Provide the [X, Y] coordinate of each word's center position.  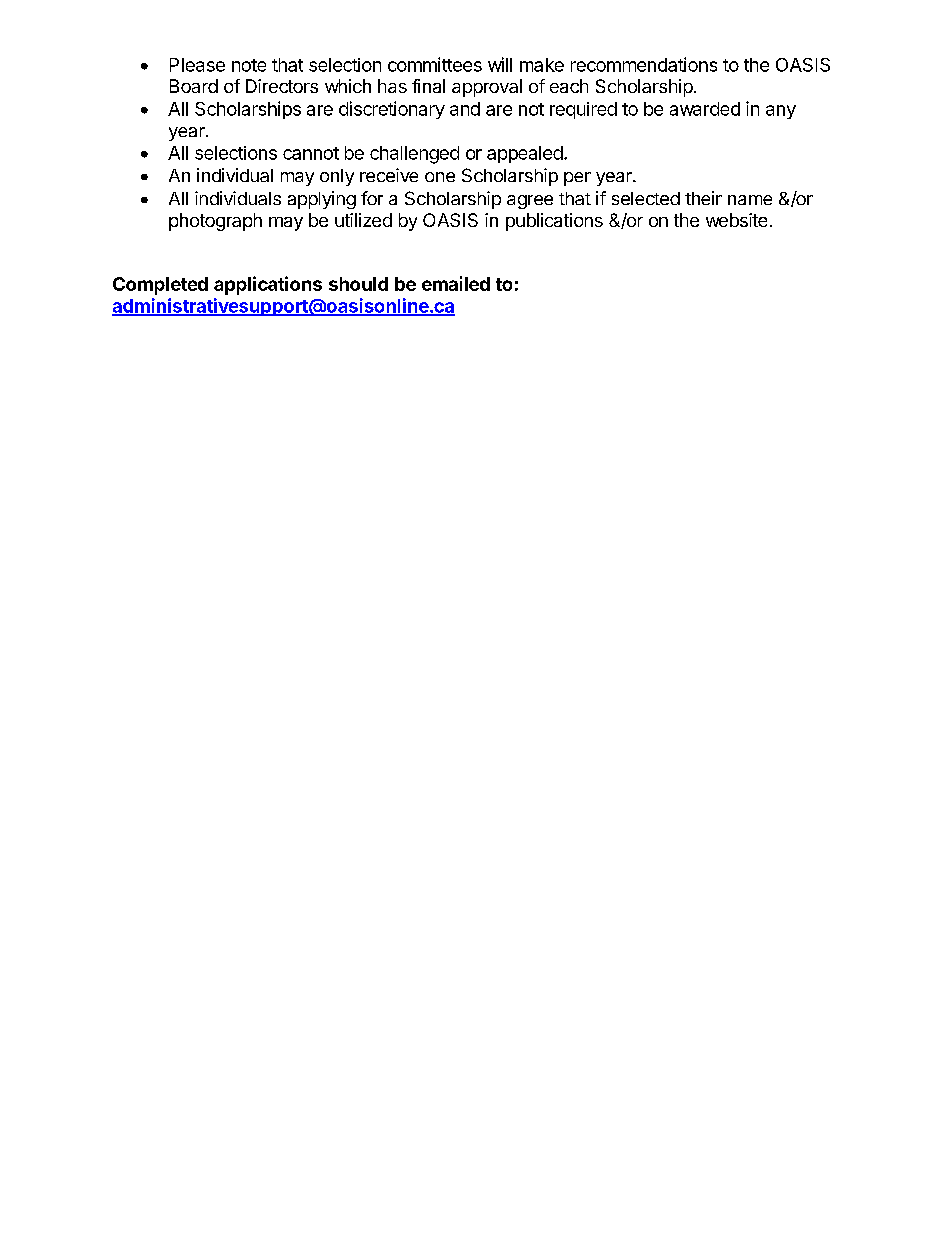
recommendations [644, 64]
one [440, 177]
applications [268, 285]
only [337, 177]
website [736, 220]
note [249, 65]
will [500, 64]
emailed [456, 283]
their [703, 198]
